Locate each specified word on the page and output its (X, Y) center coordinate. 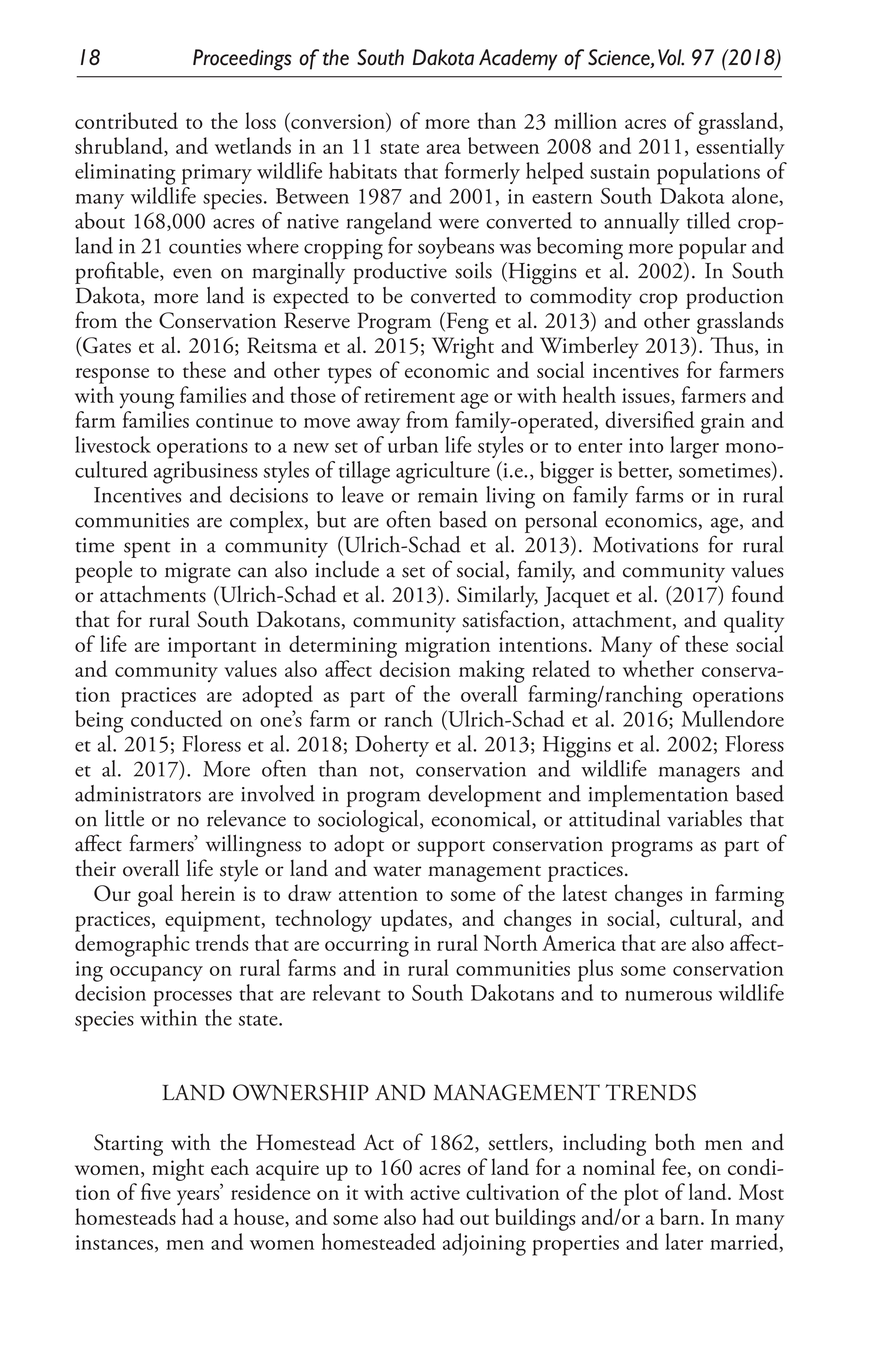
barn (681, 1216)
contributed (126, 120)
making (492, 671)
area (444, 149)
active (435, 1192)
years (199, 1197)
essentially (740, 148)
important (212, 647)
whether (658, 668)
